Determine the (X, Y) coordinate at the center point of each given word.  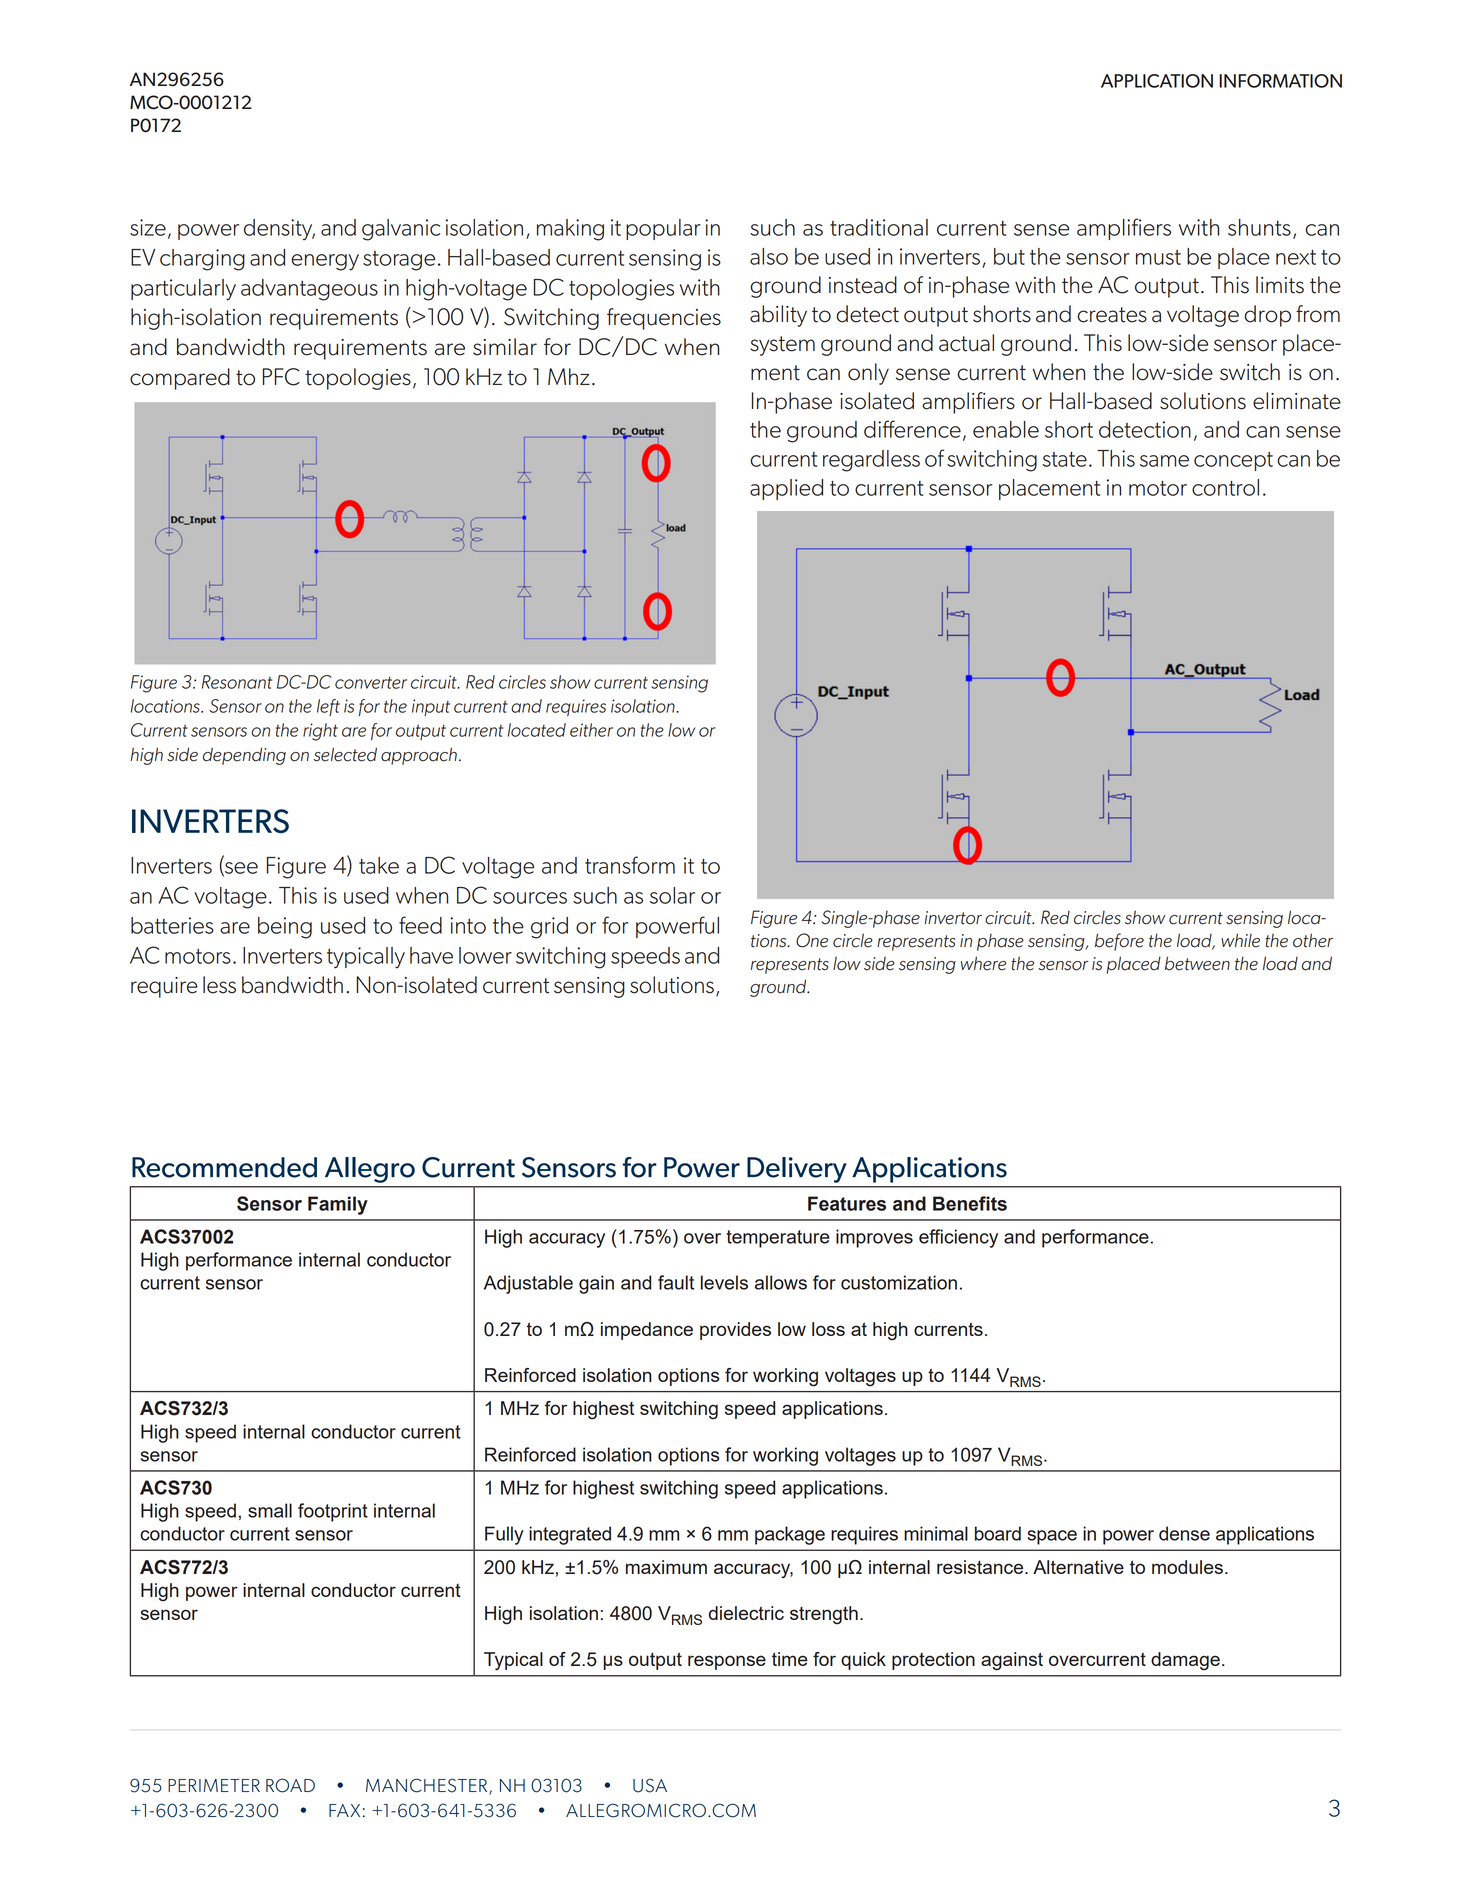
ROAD (290, 1785)
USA (650, 1785)
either (591, 730)
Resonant (237, 682)
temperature (778, 1239)
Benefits (970, 1203)
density (279, 229)
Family (338, 1205)
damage (1185, 1661)
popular (663, 229)
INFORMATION (1280, 81)
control (1225, 487)
